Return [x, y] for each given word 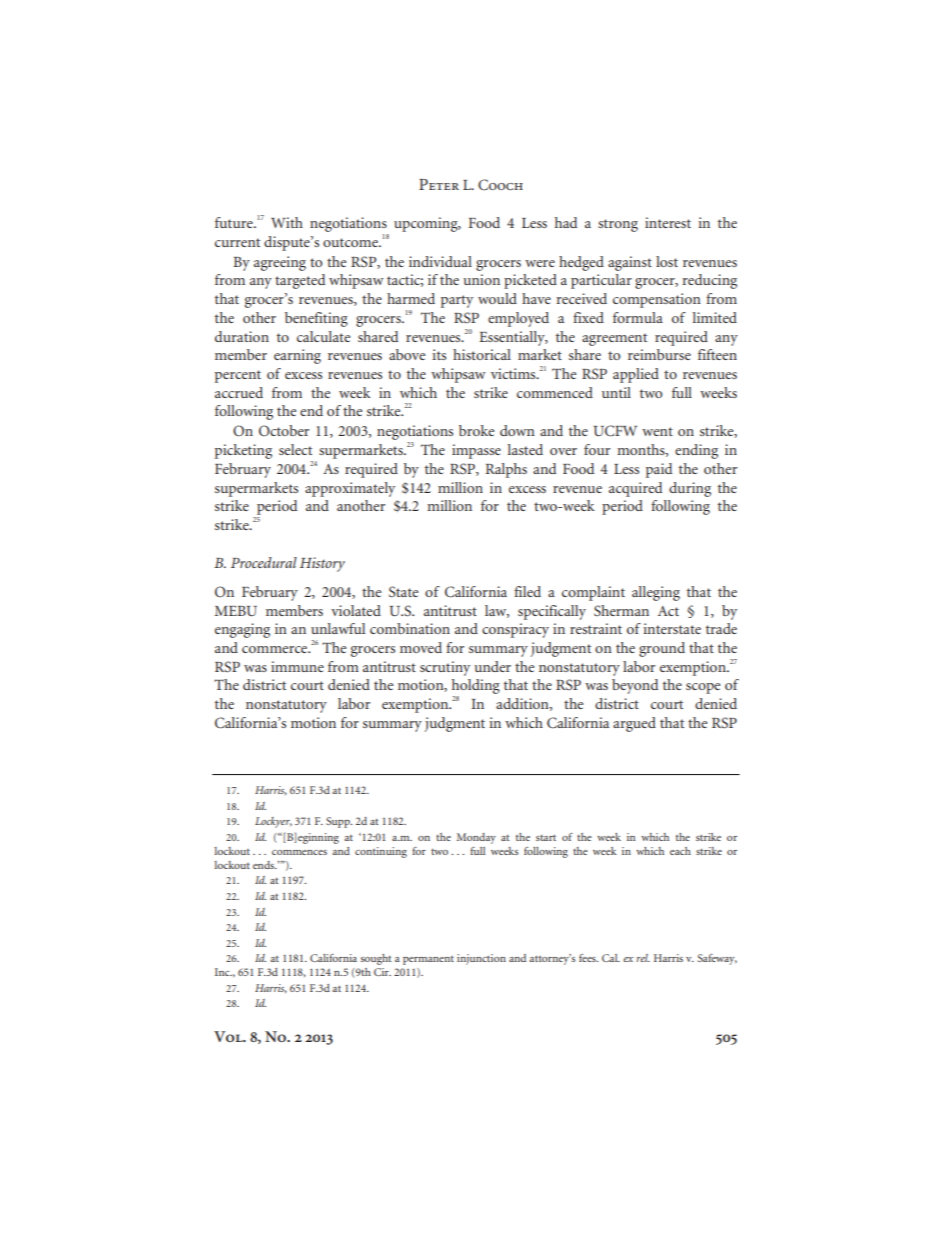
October [284, 430]
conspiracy [515, 630]
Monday [476, 838]
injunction [481, 959]
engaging [242, 630]
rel [643, 958]
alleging [656, 593]
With [287, 222]
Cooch [500, 185]
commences [299, 852]
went [657, 431]
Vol [229, 1036]
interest [668, 222]
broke [476, 430]
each [680, 851]
